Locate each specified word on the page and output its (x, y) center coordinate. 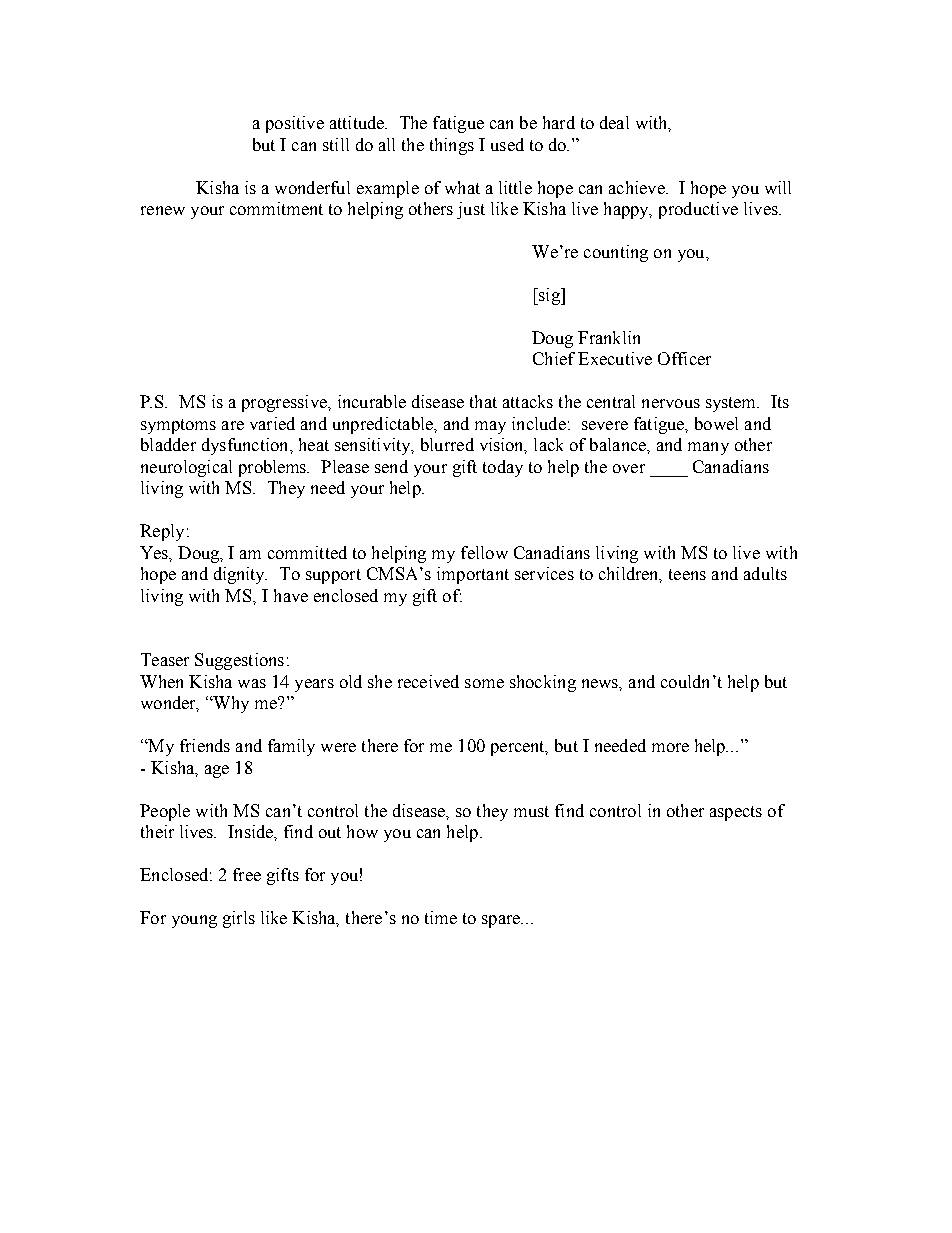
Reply (162, 532)
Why (230, 704)
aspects (736, 813)
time (441, 917)
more (670, 747)
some (484, 683)
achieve (638, 187)
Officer (684, 358)
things (452, 146)
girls (239, 919)
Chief (554, 358)
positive (295, 124)
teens (687, 574)
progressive (285, 403)
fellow (484, 552)
